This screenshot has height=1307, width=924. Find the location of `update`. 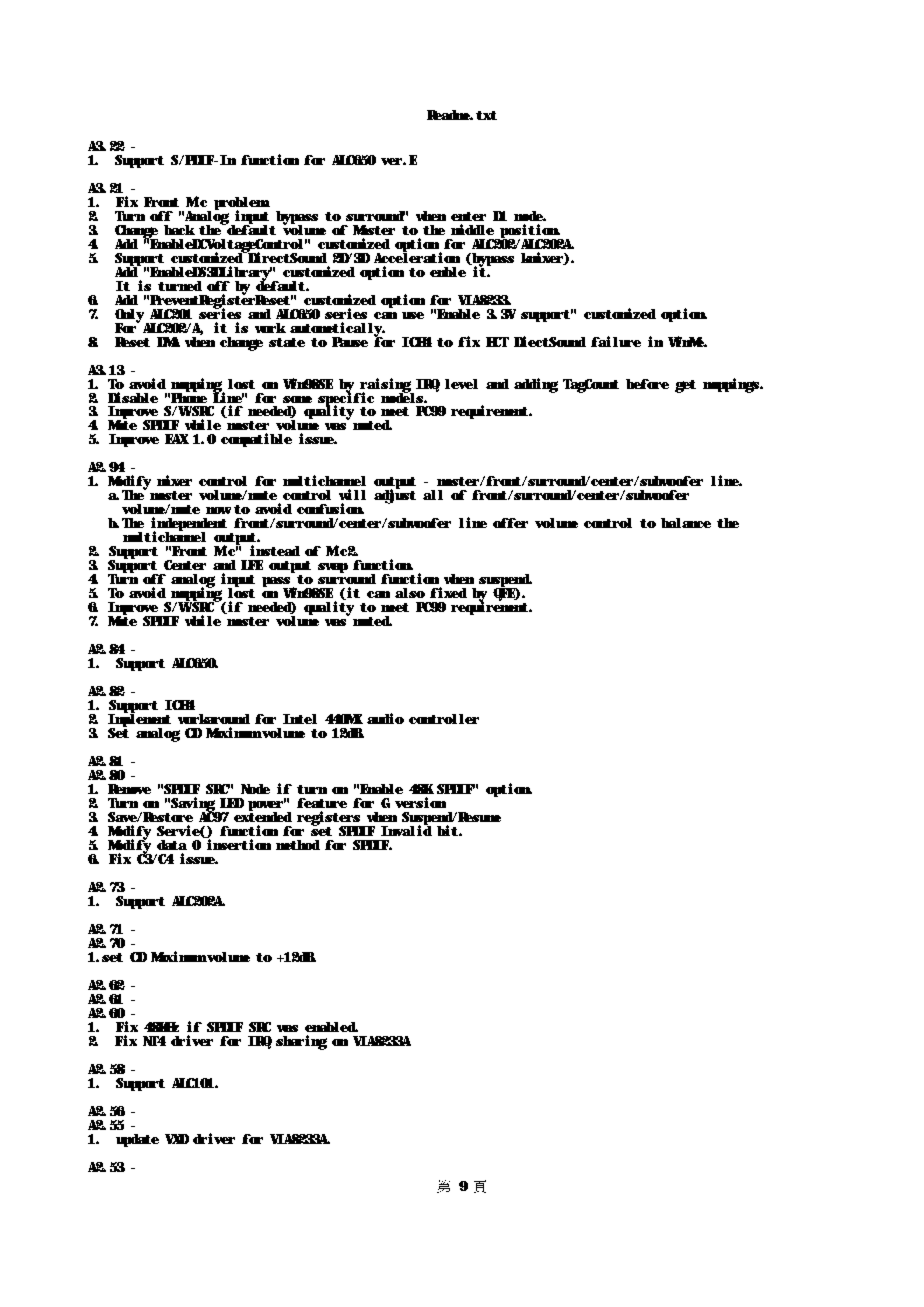

update is located at coordinates (137, 1140).
